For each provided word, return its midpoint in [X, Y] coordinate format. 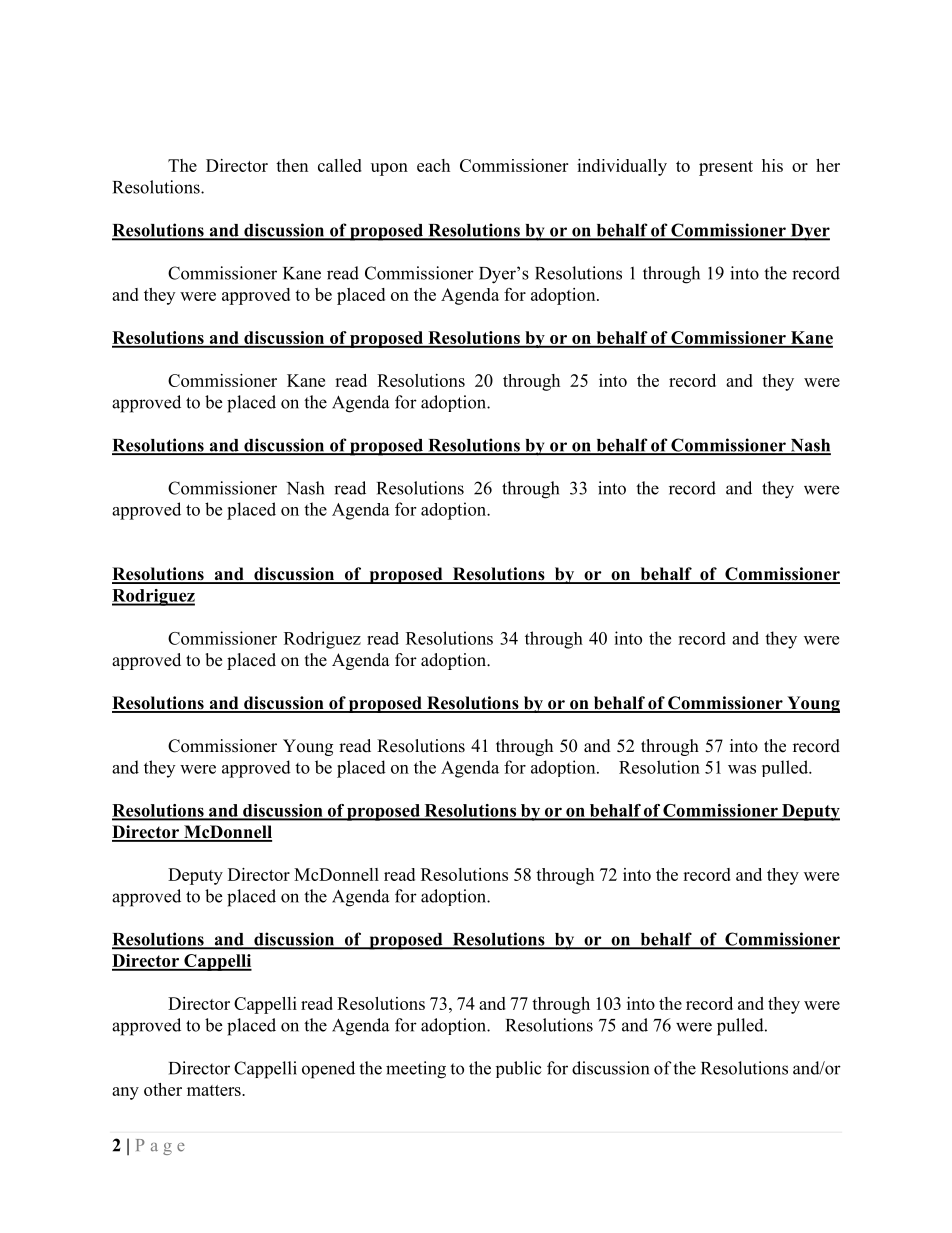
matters [215, 1090]
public [519, 1069]
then [292, 165]
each [433, 165]
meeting [416, 1070]
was [742, 769]
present [726, 168]
